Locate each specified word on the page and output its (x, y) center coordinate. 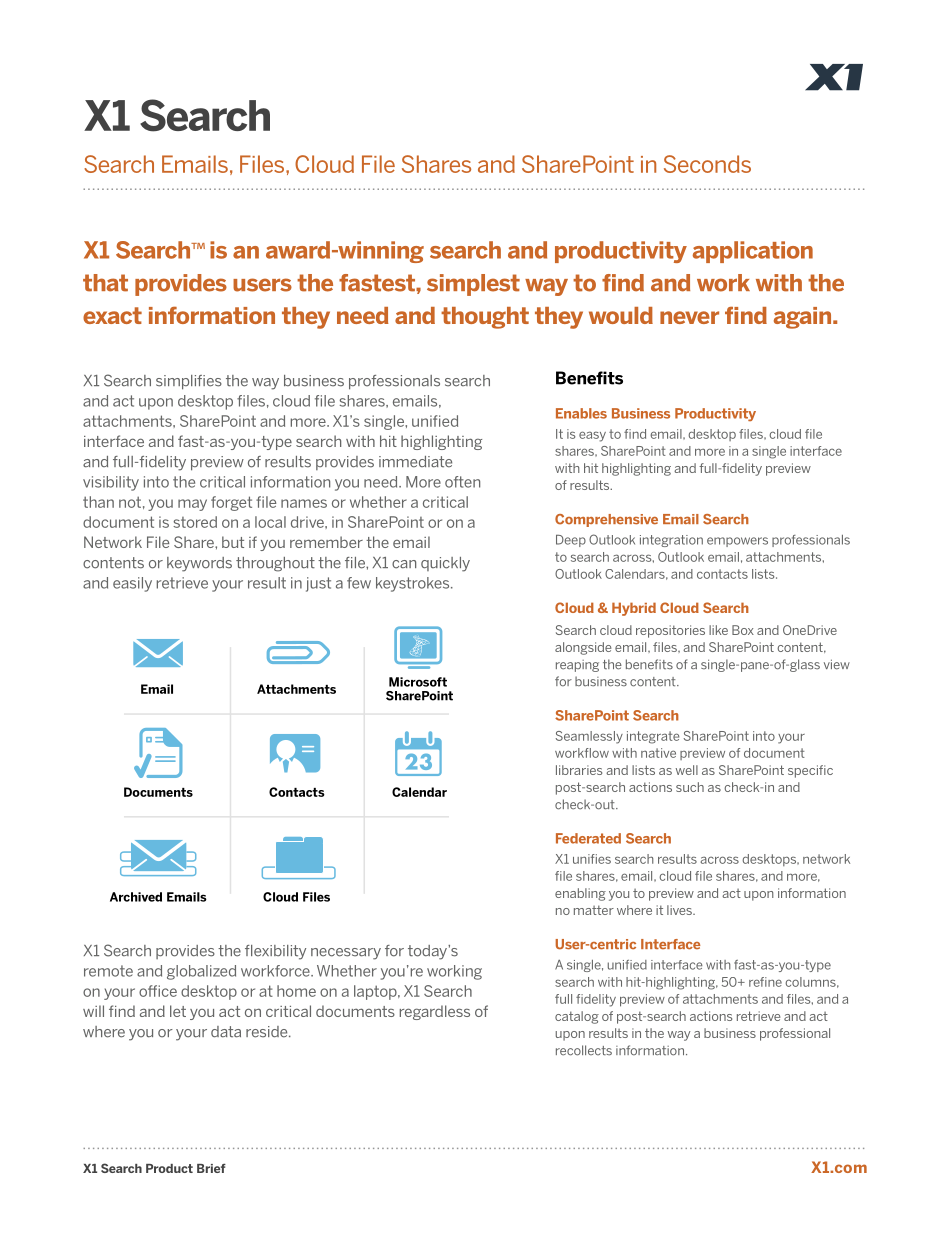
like (718, 630)
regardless (435, 1012)
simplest (473, 285)
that (105, 283)
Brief (211, 1168)
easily (132, 584)
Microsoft (418, 682)
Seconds (707, 164)
